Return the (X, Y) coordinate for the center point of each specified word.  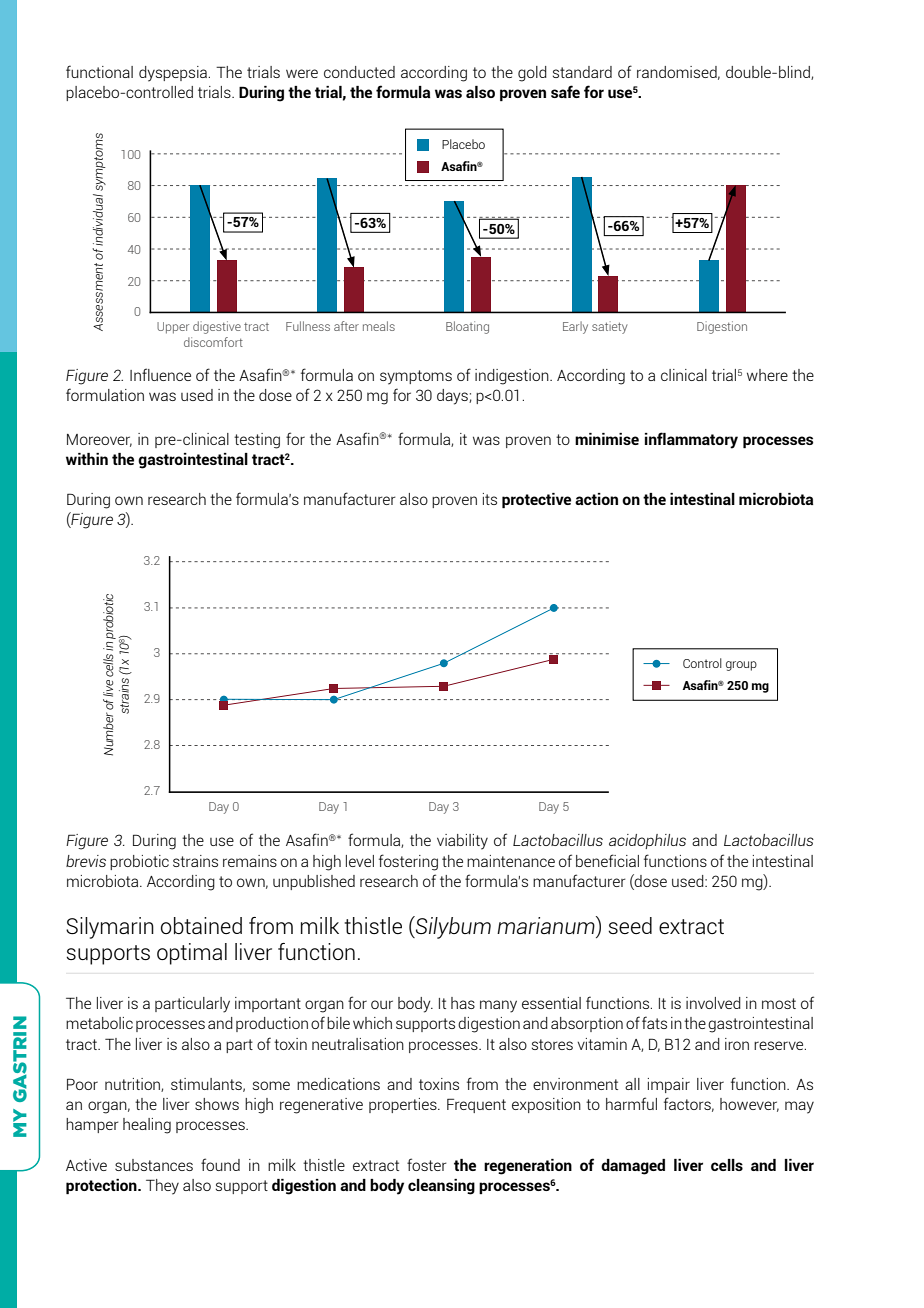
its (490, 499)
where (767, 375)
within (87, 459)
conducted (359, 72)
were (302, 73)
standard (582, 72)
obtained (201, 925)
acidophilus (647, 841)
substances (154, 1165)
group (741, 666)
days (453, 397)
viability (462, 842)
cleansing (441, 1187)
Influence (160, 374)
